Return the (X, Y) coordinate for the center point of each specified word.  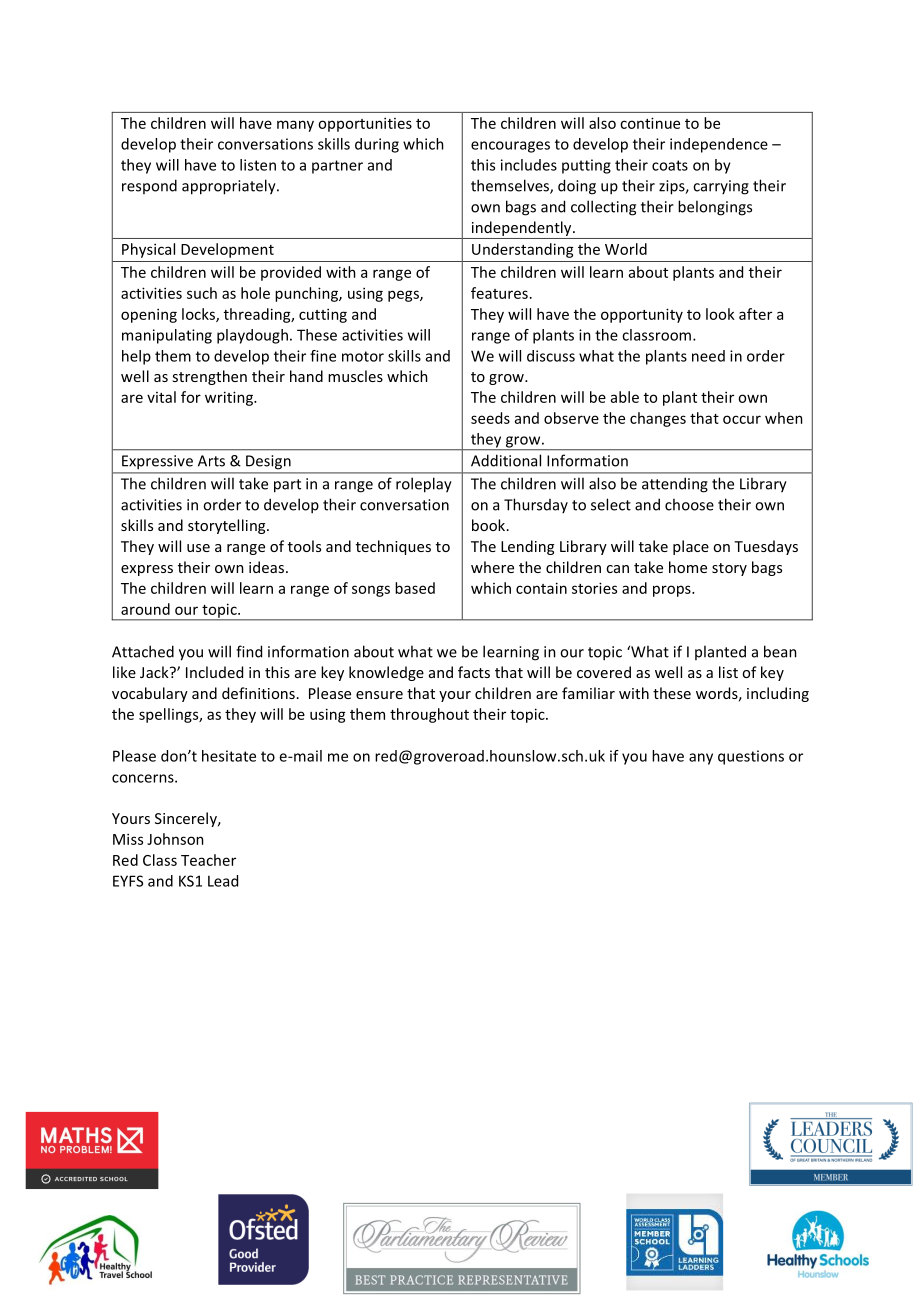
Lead (223, 881)
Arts (211, 461)
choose (689, 504)
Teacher (208, 860)
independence (719, 145)
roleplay (424, 485)
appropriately (230, 187)
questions (751, 757)
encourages (510, 147)
